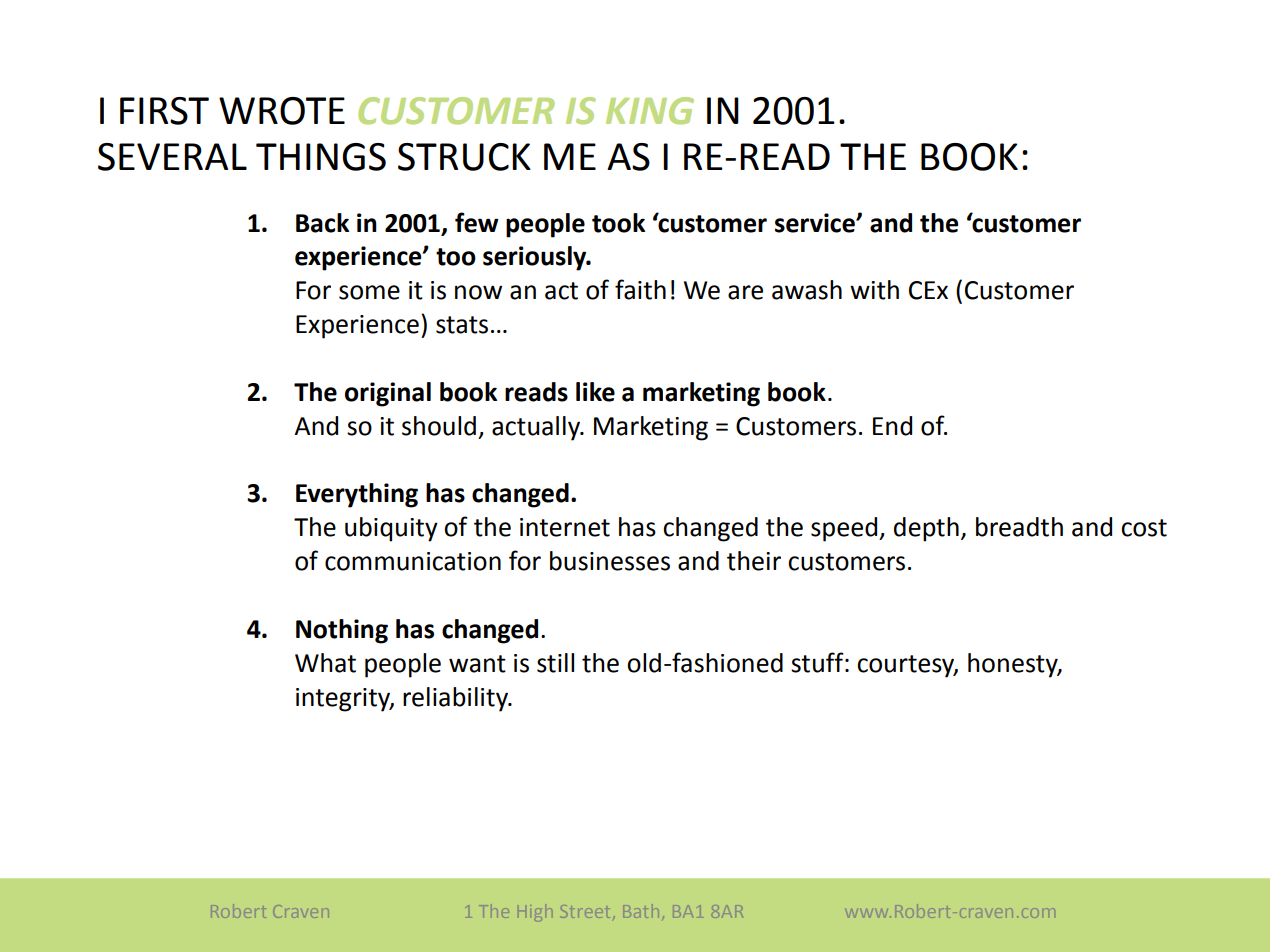 The width and height of the screenshot is (1270, 952). Describe the element at coordinates (816, 223) in the screenshot. I see `service` at that location.
